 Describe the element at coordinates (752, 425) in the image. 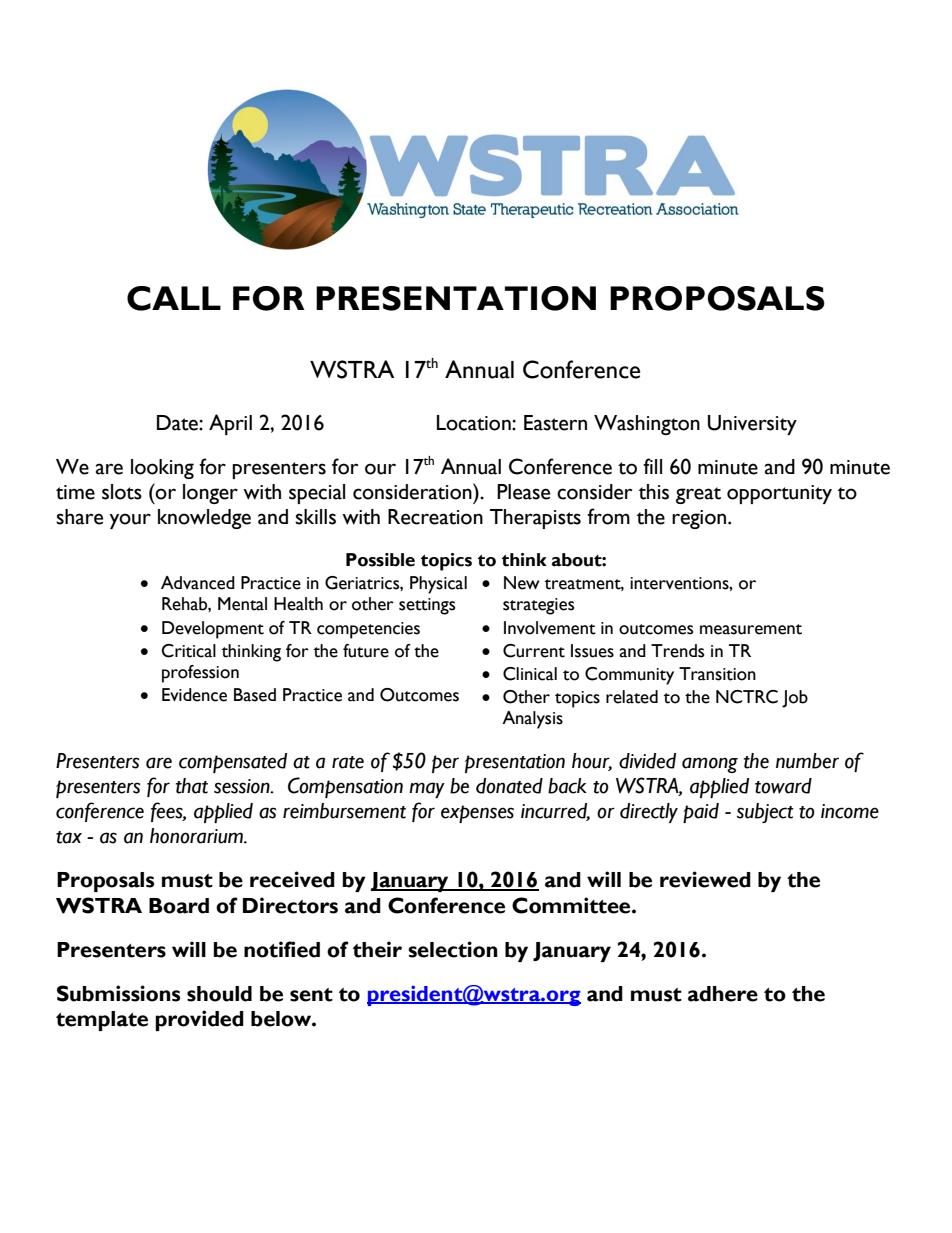

I see `University` at that location.
